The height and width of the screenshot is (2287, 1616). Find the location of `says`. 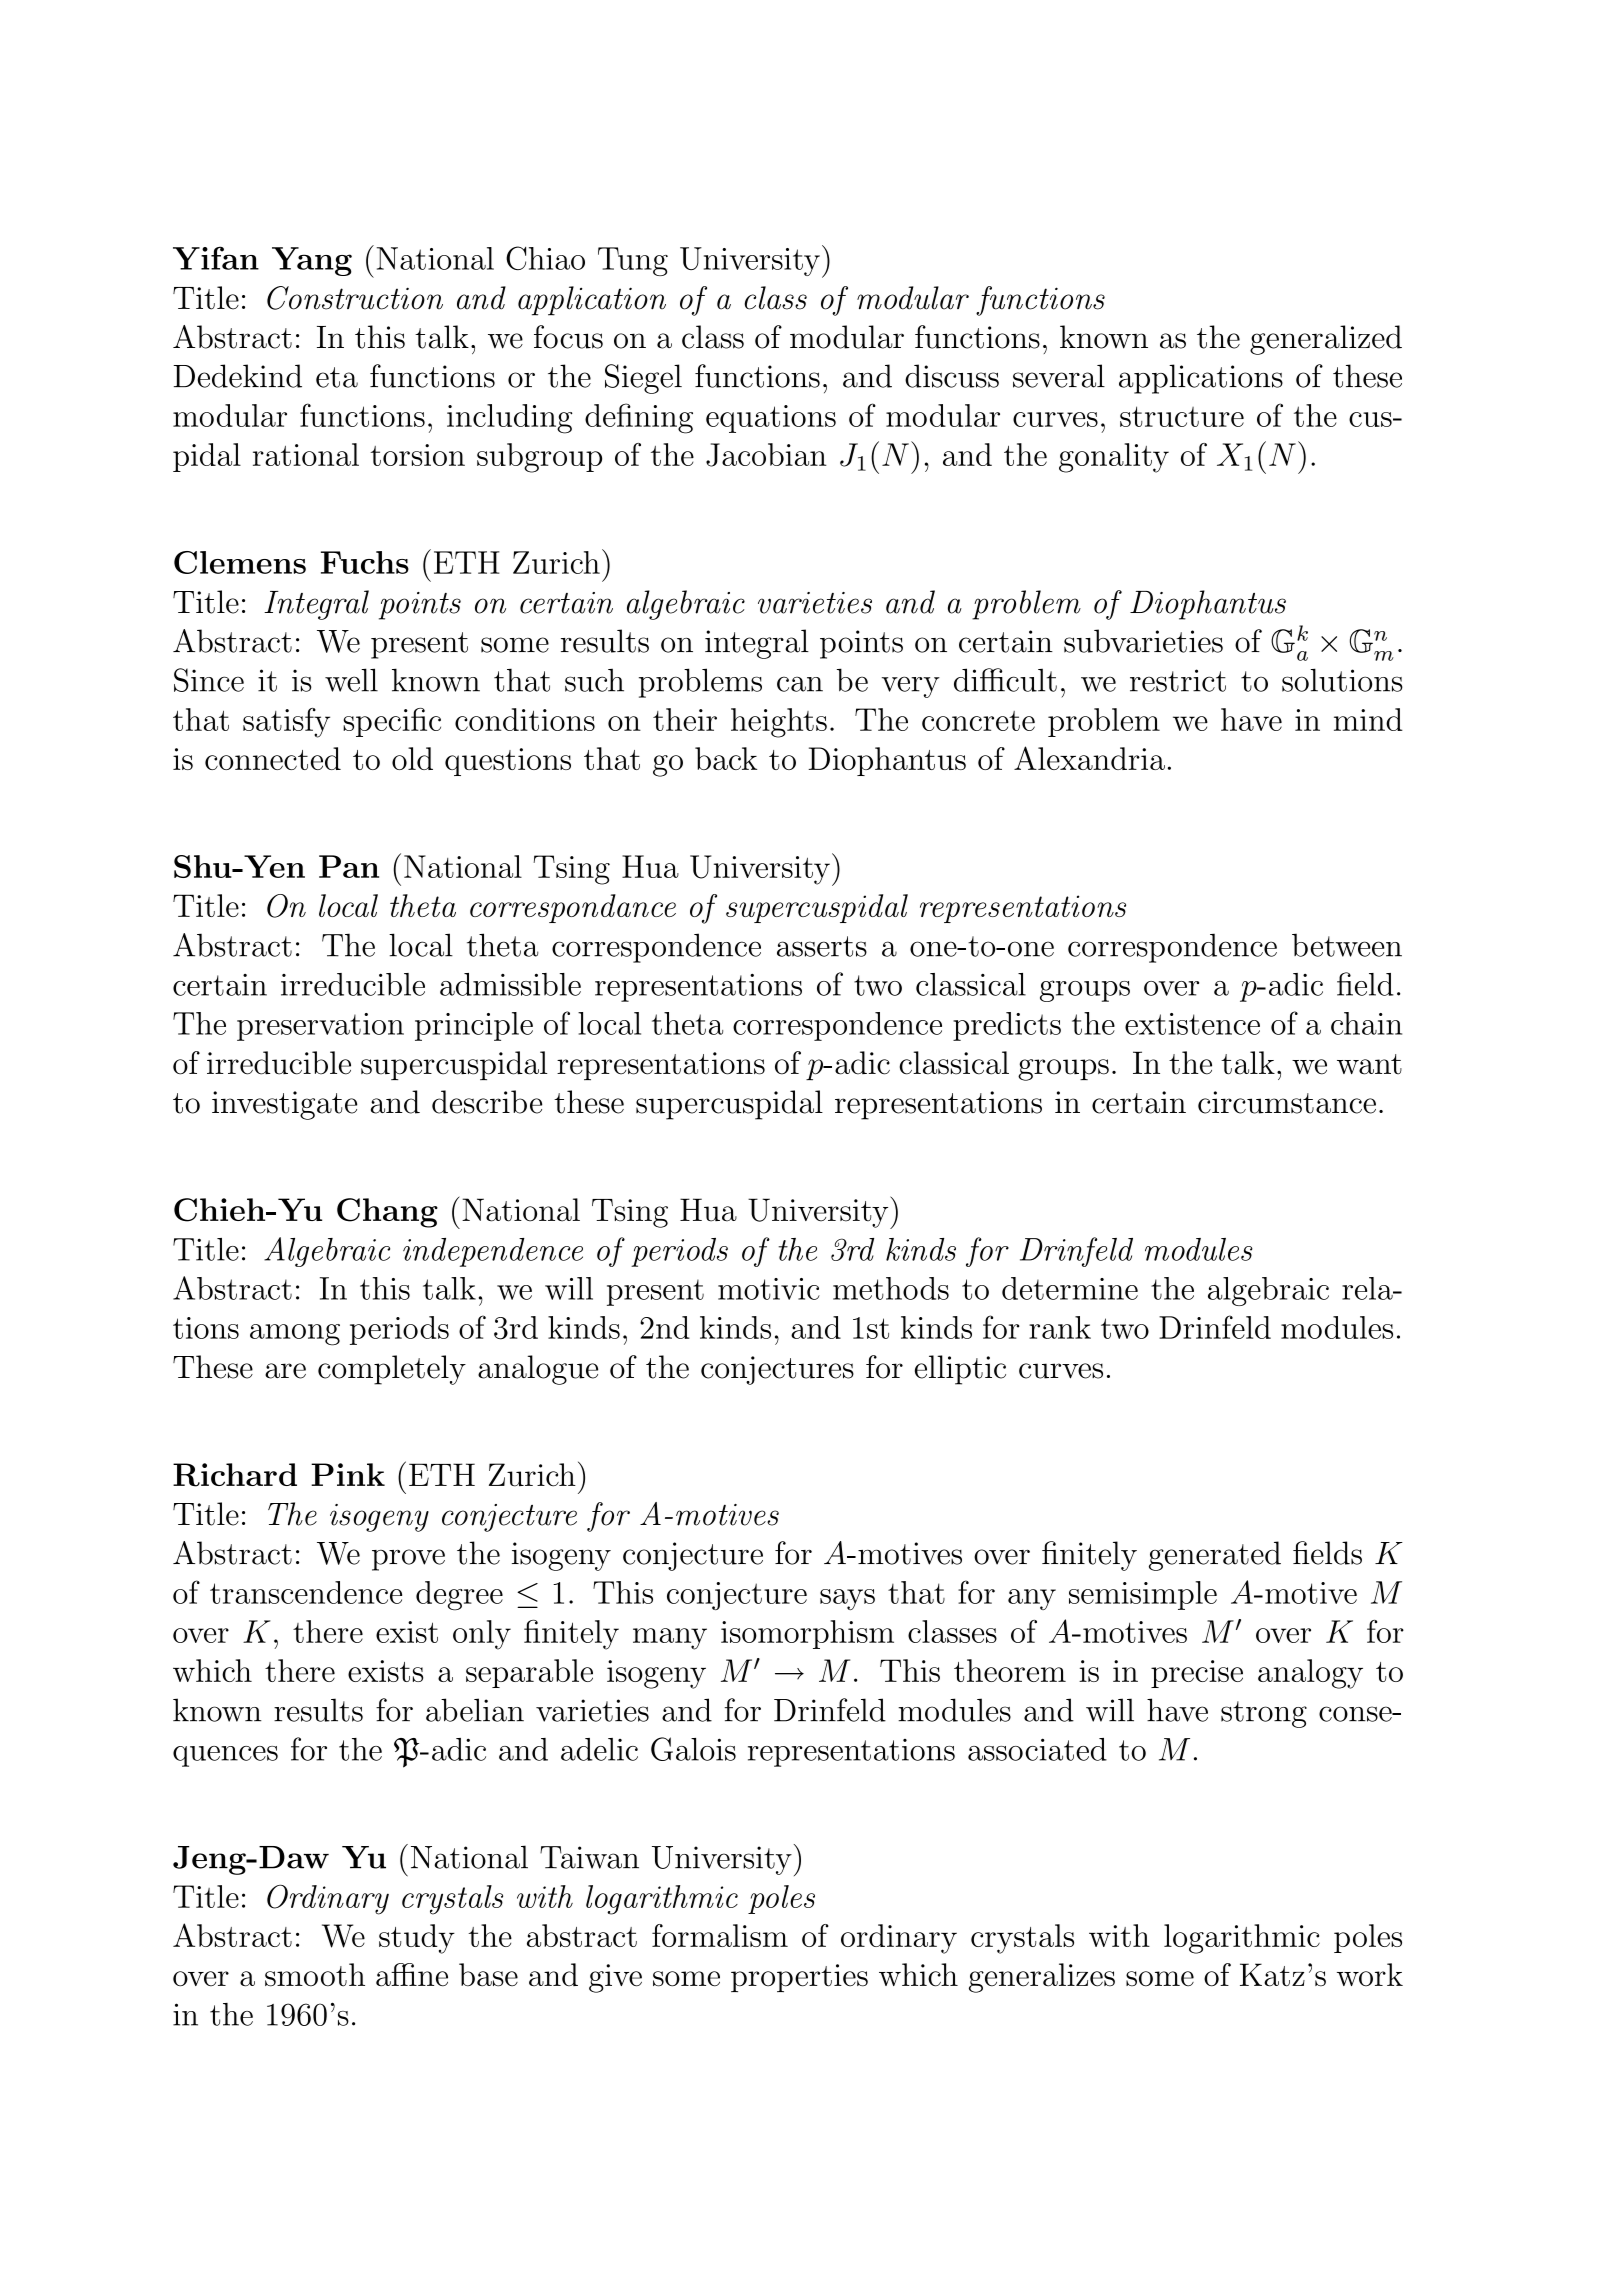

says is located at coordinates (847, 1599).
